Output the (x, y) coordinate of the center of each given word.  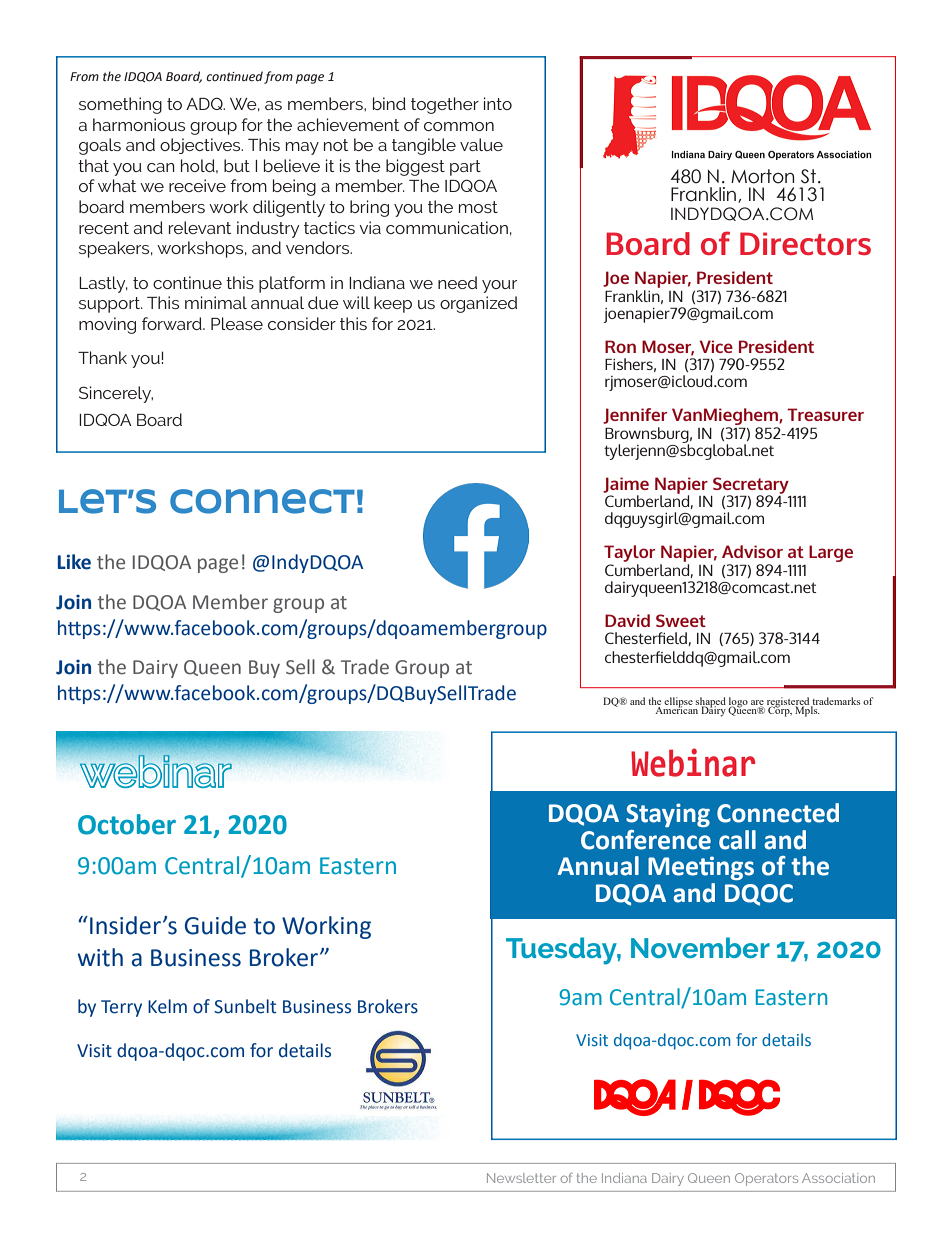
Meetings (701, 868)
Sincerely (116, 394)
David (627, 620)
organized (478, 304)
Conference (646, 840)
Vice (716, 346)
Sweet (681, 620)
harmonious (139, 124)
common (459, 126)
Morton (762, 176)
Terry (121, 1008)
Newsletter (521, 1178)
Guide (215, 925)
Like (74, 562)
